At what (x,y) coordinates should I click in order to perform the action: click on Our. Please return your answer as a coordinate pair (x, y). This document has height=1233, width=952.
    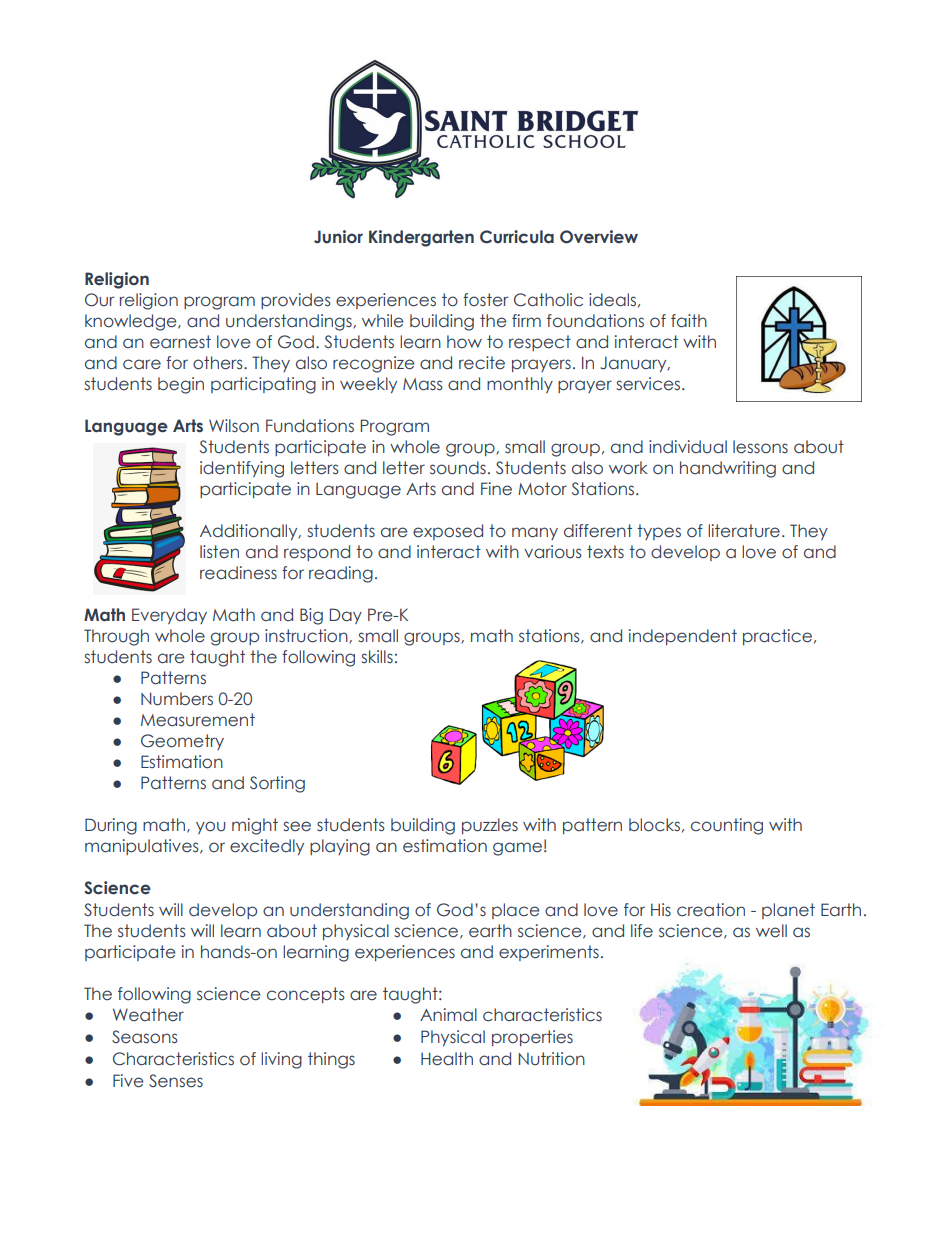
    Looking at the image, I should click on (99, 300).
